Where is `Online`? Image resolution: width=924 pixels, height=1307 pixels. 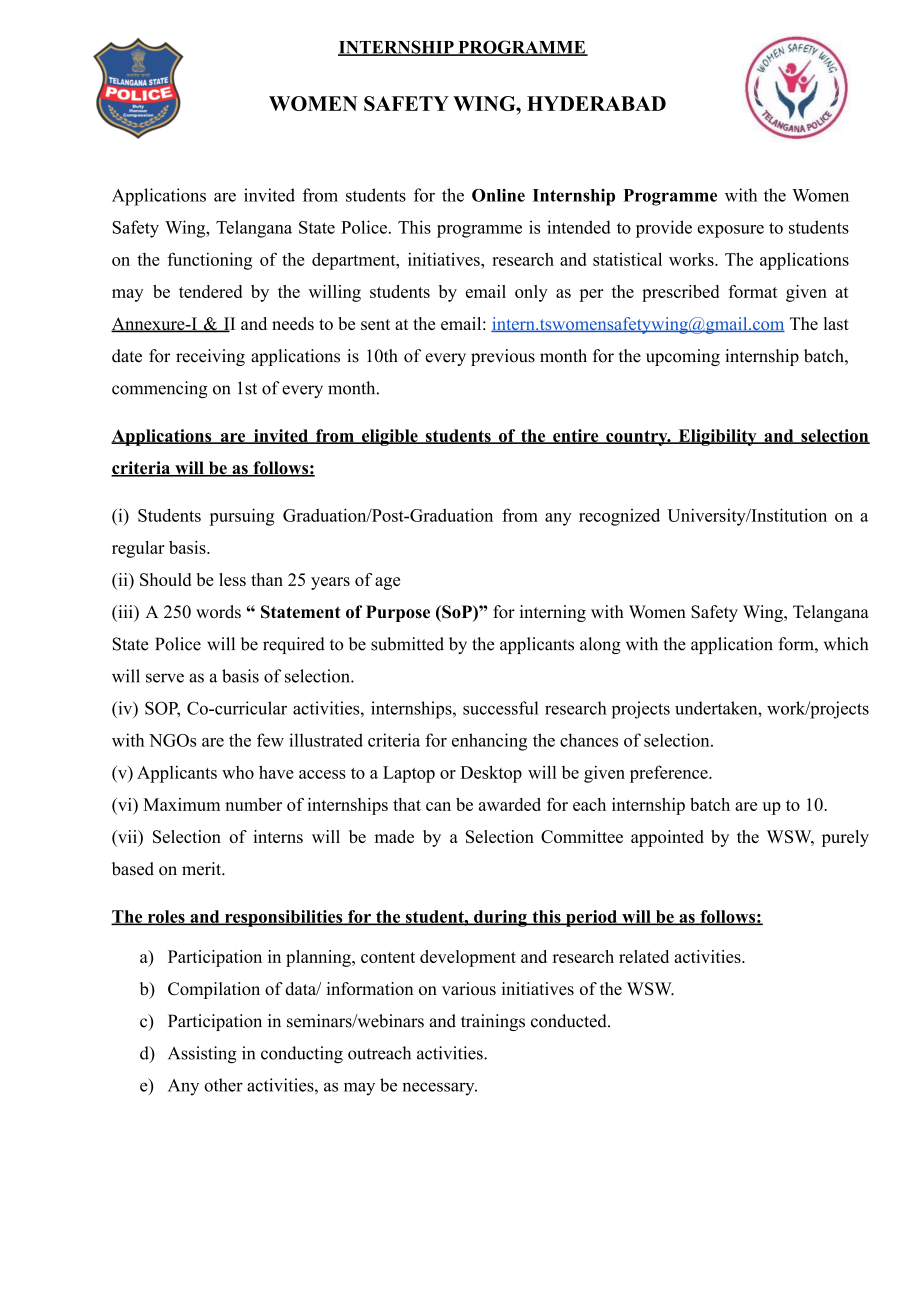 Online is located at coordinates (498, 195).
